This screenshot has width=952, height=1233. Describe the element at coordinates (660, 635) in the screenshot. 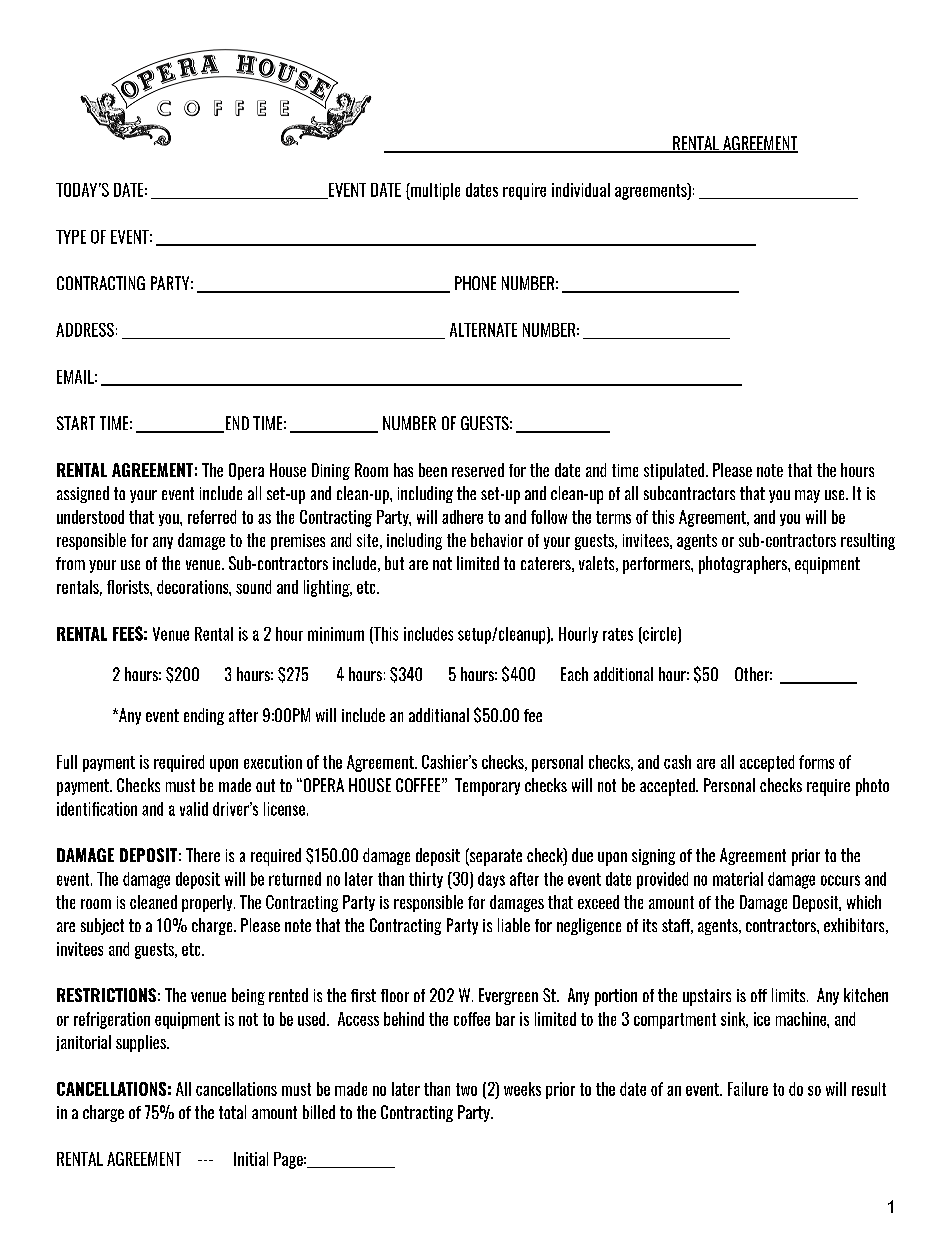

I see `circle` at that location.
